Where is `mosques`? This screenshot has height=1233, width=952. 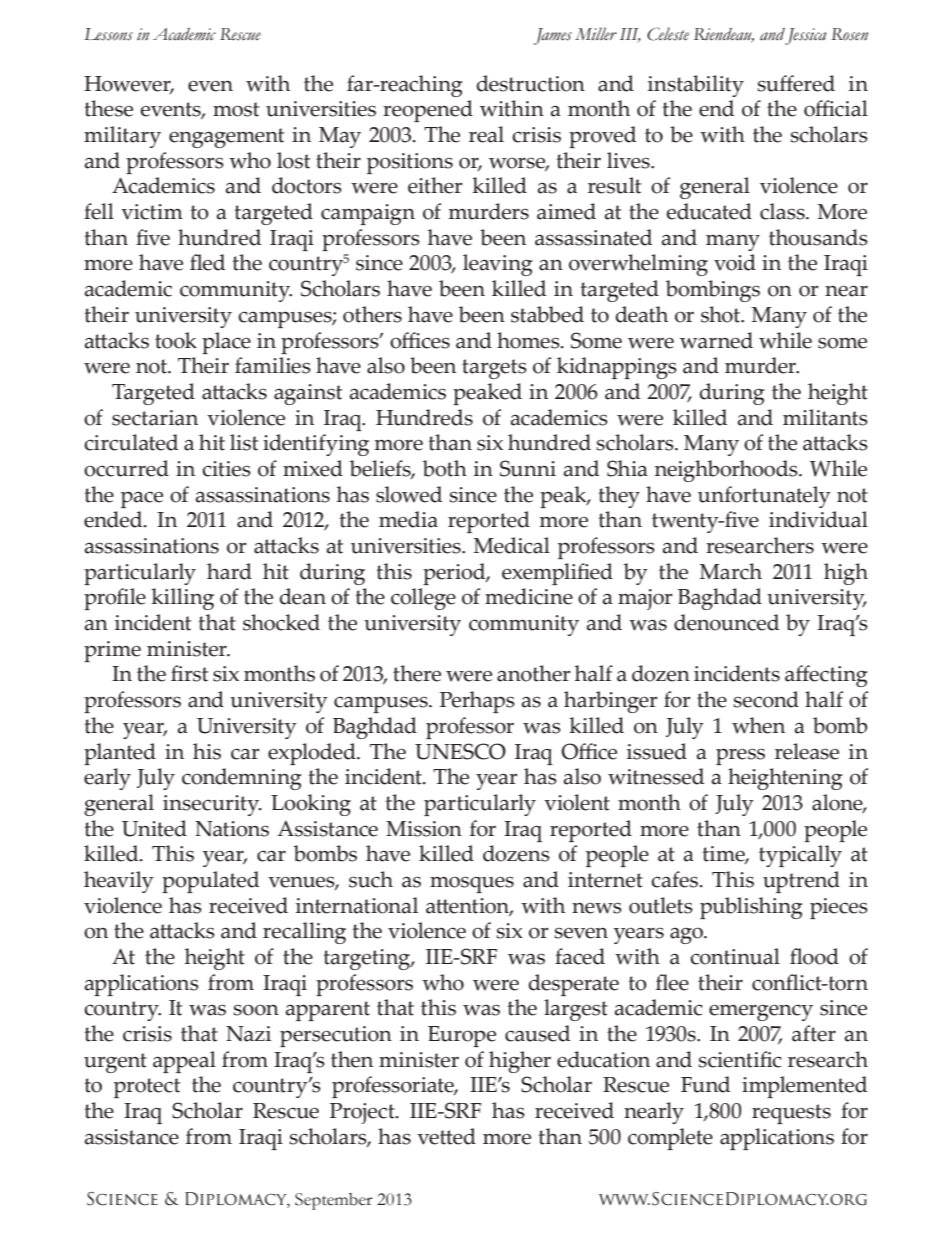 mosques is located at coordinates (472, 884).
